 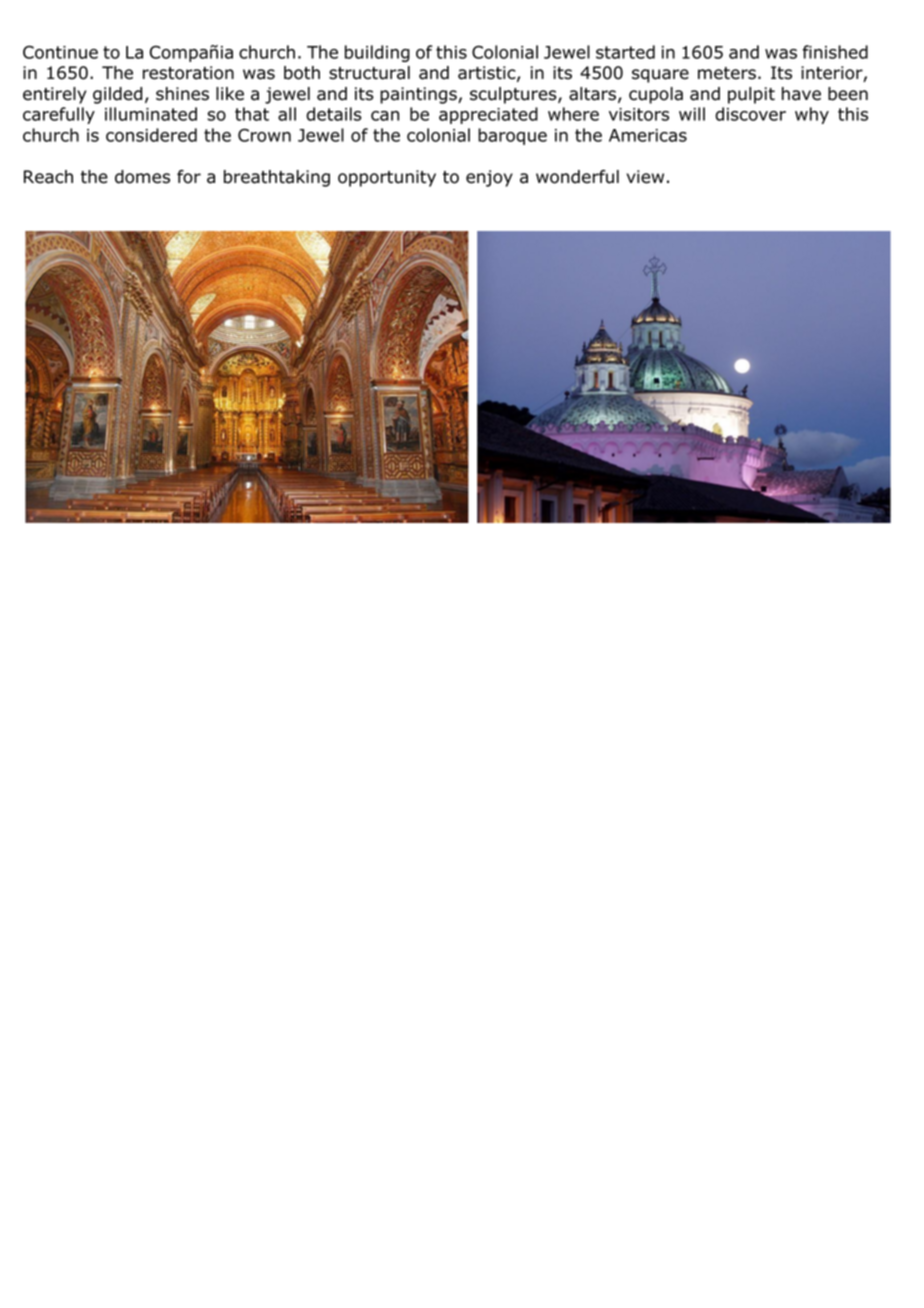 What do you see at coordinates (835, 52) in the document?
I see `finished` at bounding box center [835, 52].
